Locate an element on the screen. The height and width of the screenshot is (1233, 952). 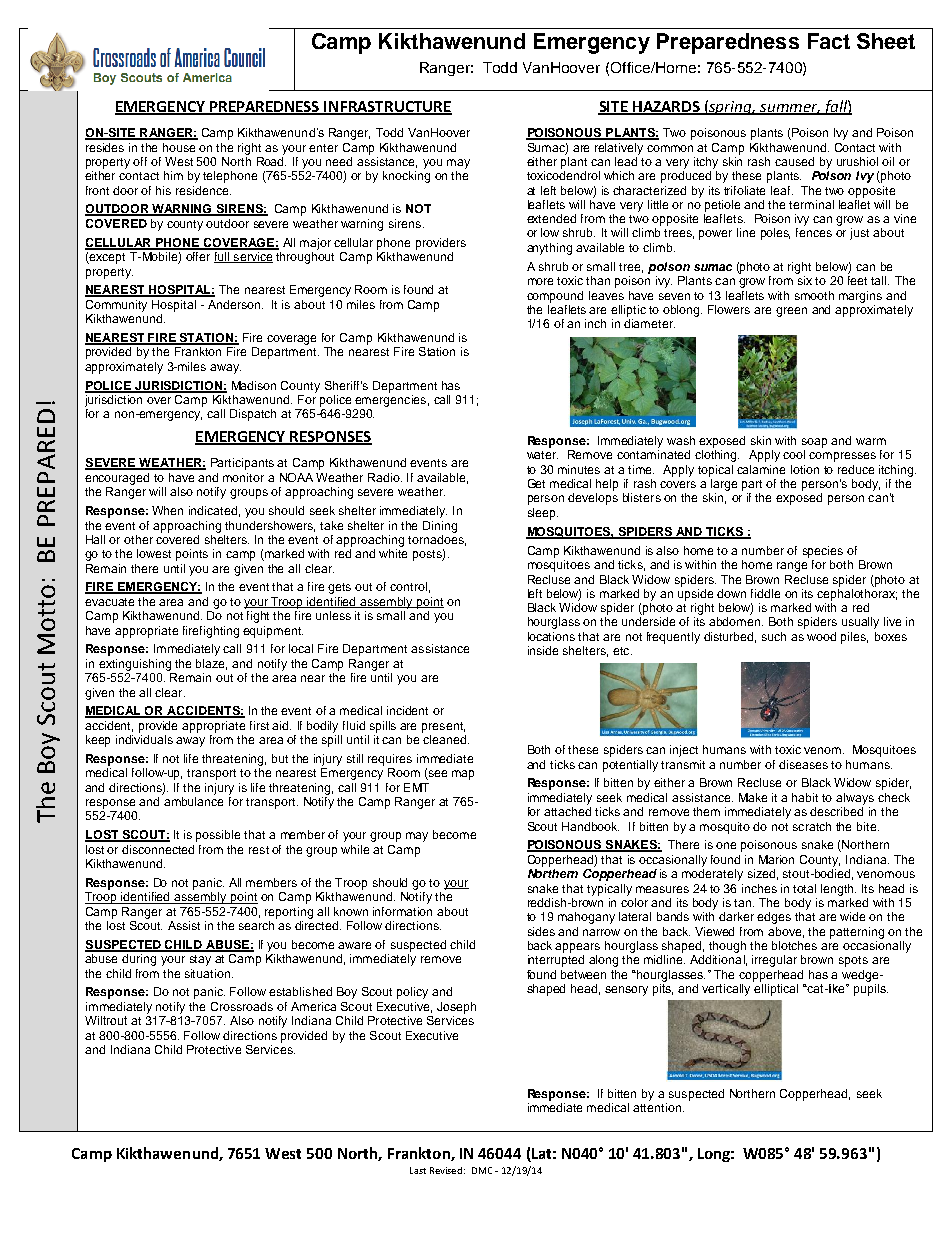
him is located at coordinates (173, 175).
